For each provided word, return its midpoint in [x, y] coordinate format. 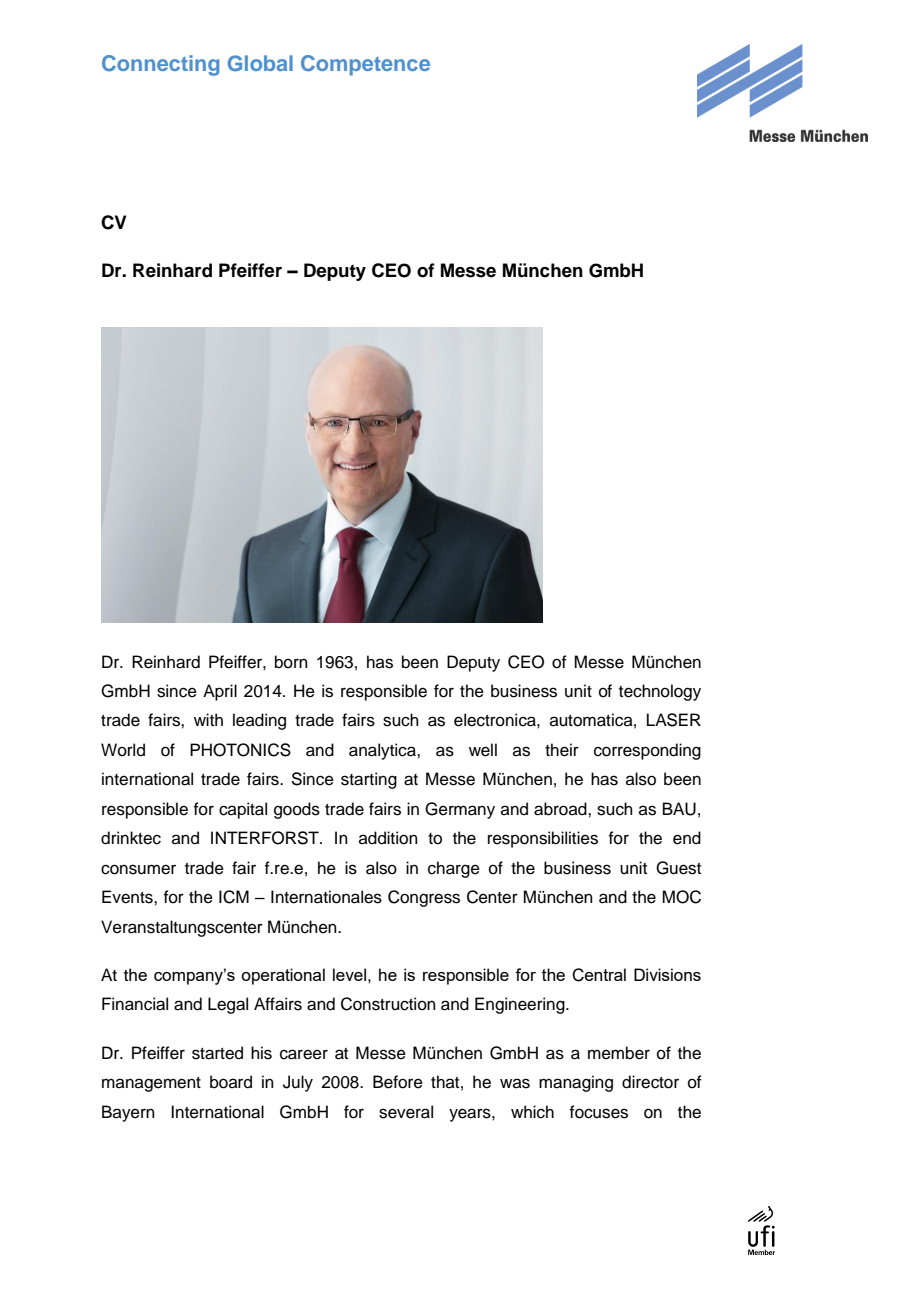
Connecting [160, 65]
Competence [365, 65]
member [619, 1053]
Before [398, 1082]
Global [260, 63]
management [151, 1084]
